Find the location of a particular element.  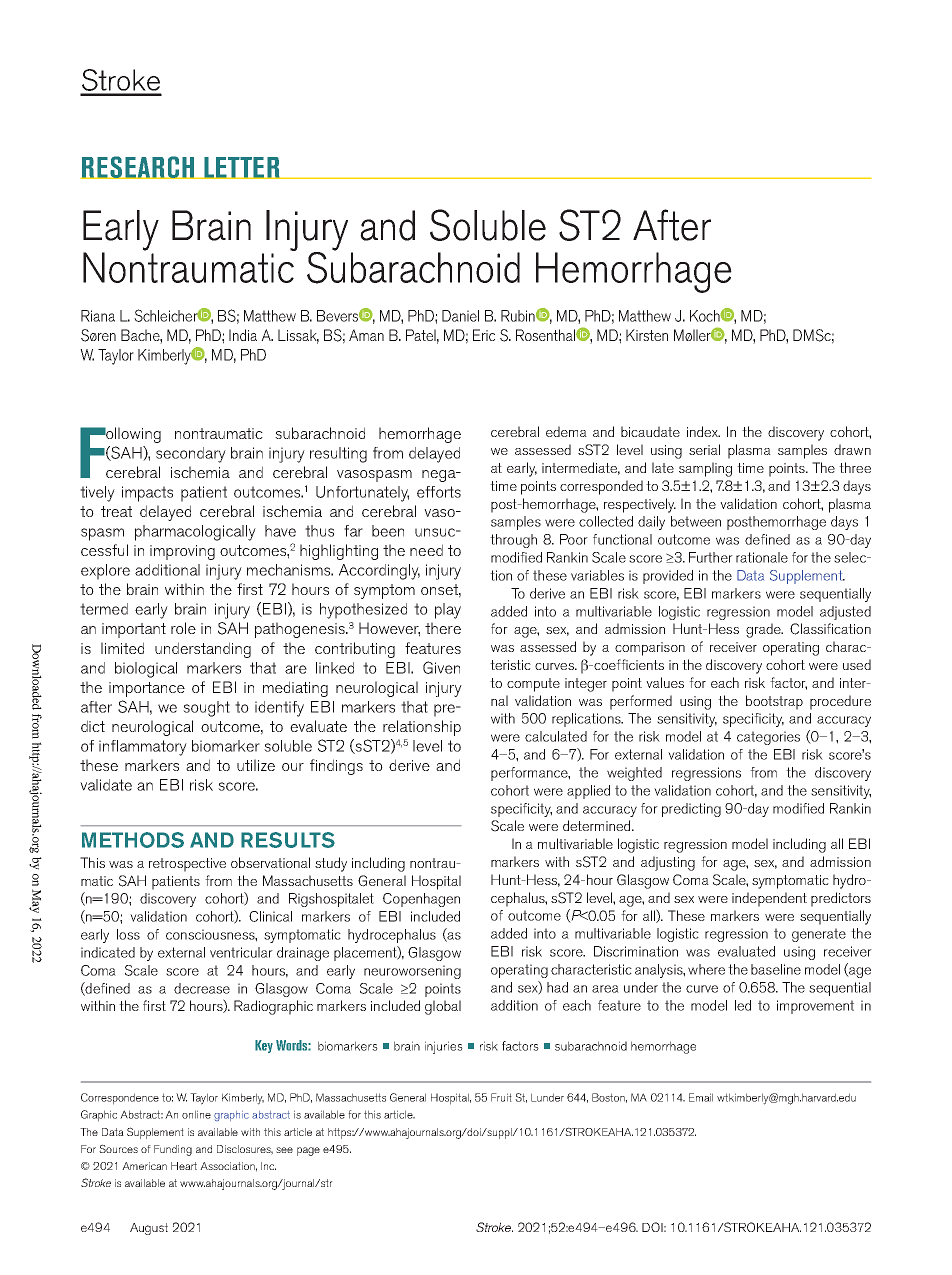

bootstrap is located at coordinates (774, 702).
